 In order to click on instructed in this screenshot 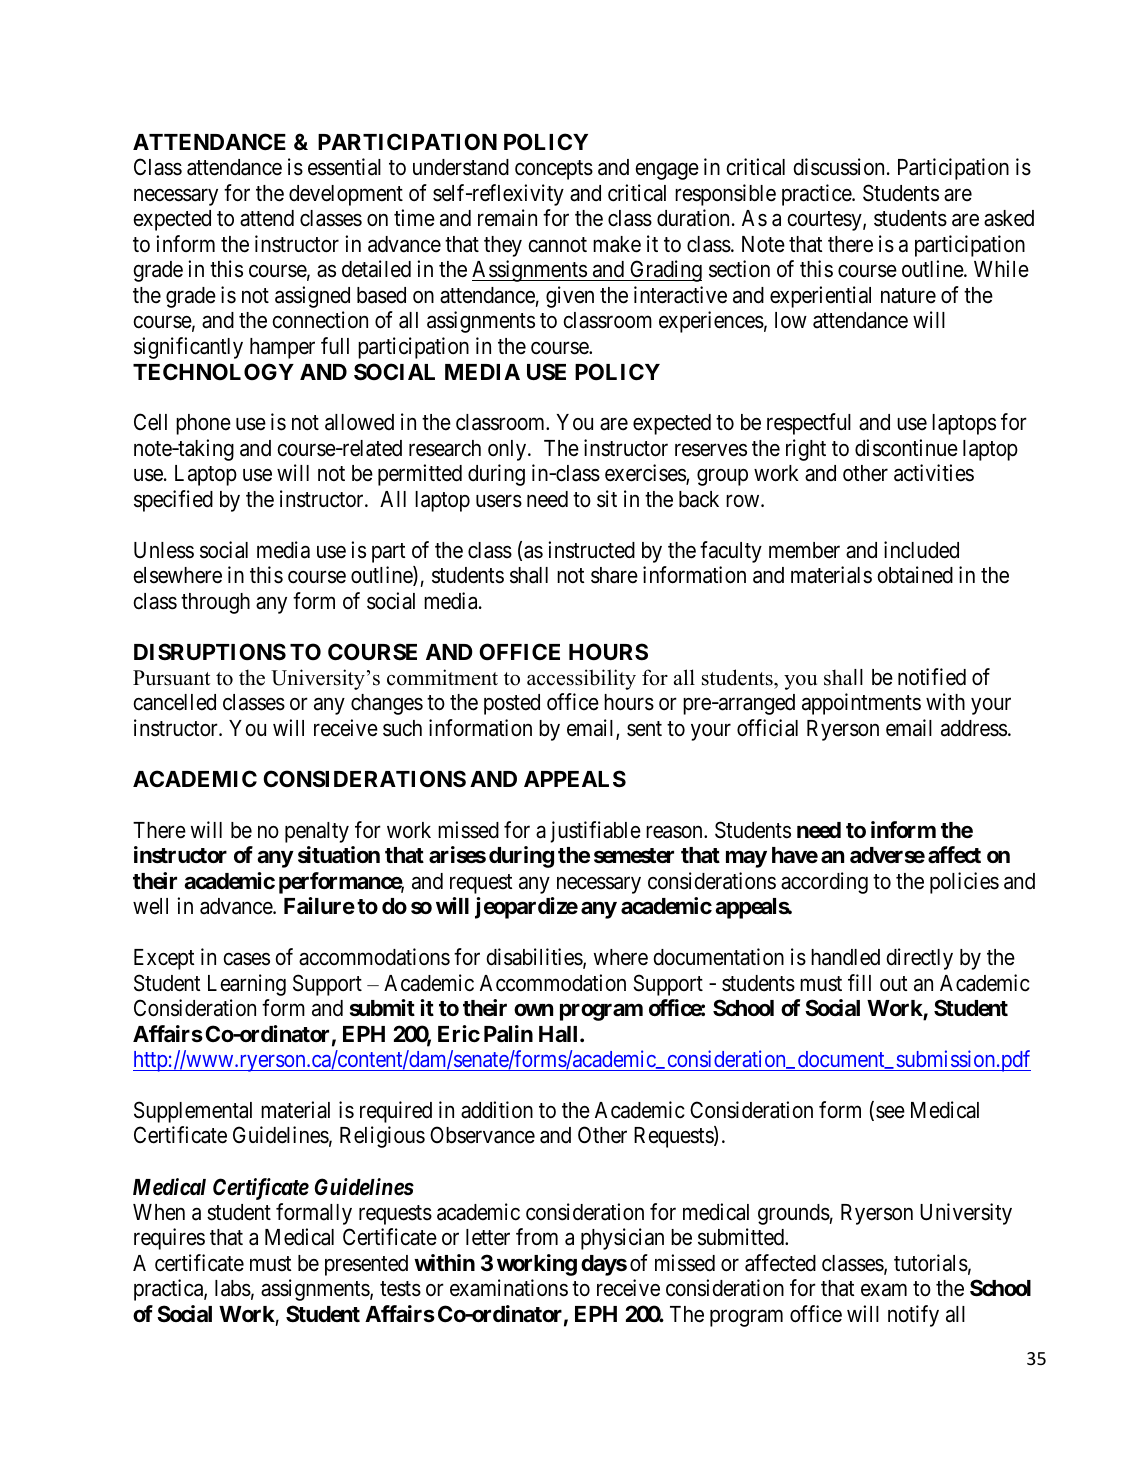, I will do `click(591, 550)`.
